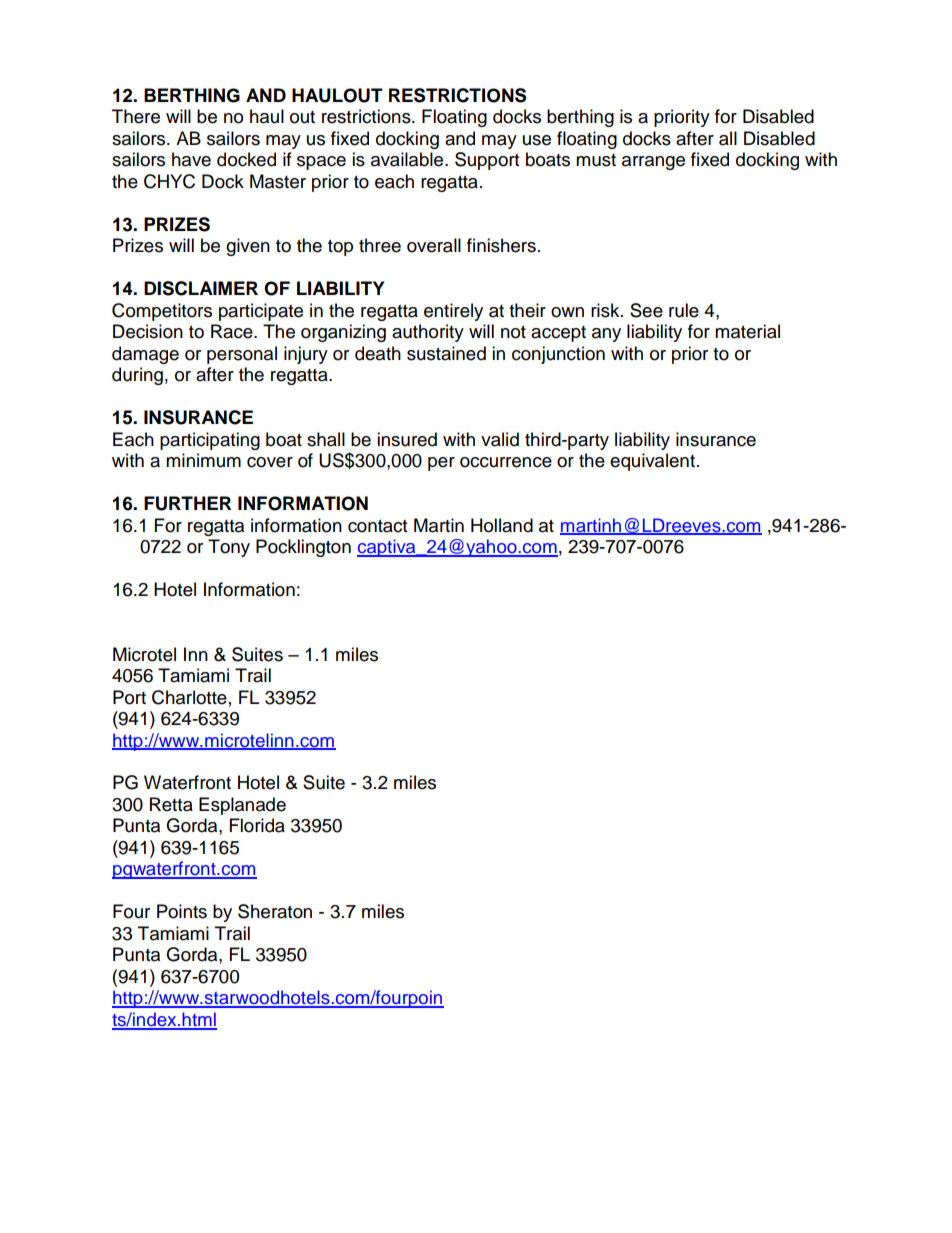 The image size is (952, 1233). What do you see at coordinates (453, 312) in the page?
I see `entirely` at bounding box center [453, 312].
